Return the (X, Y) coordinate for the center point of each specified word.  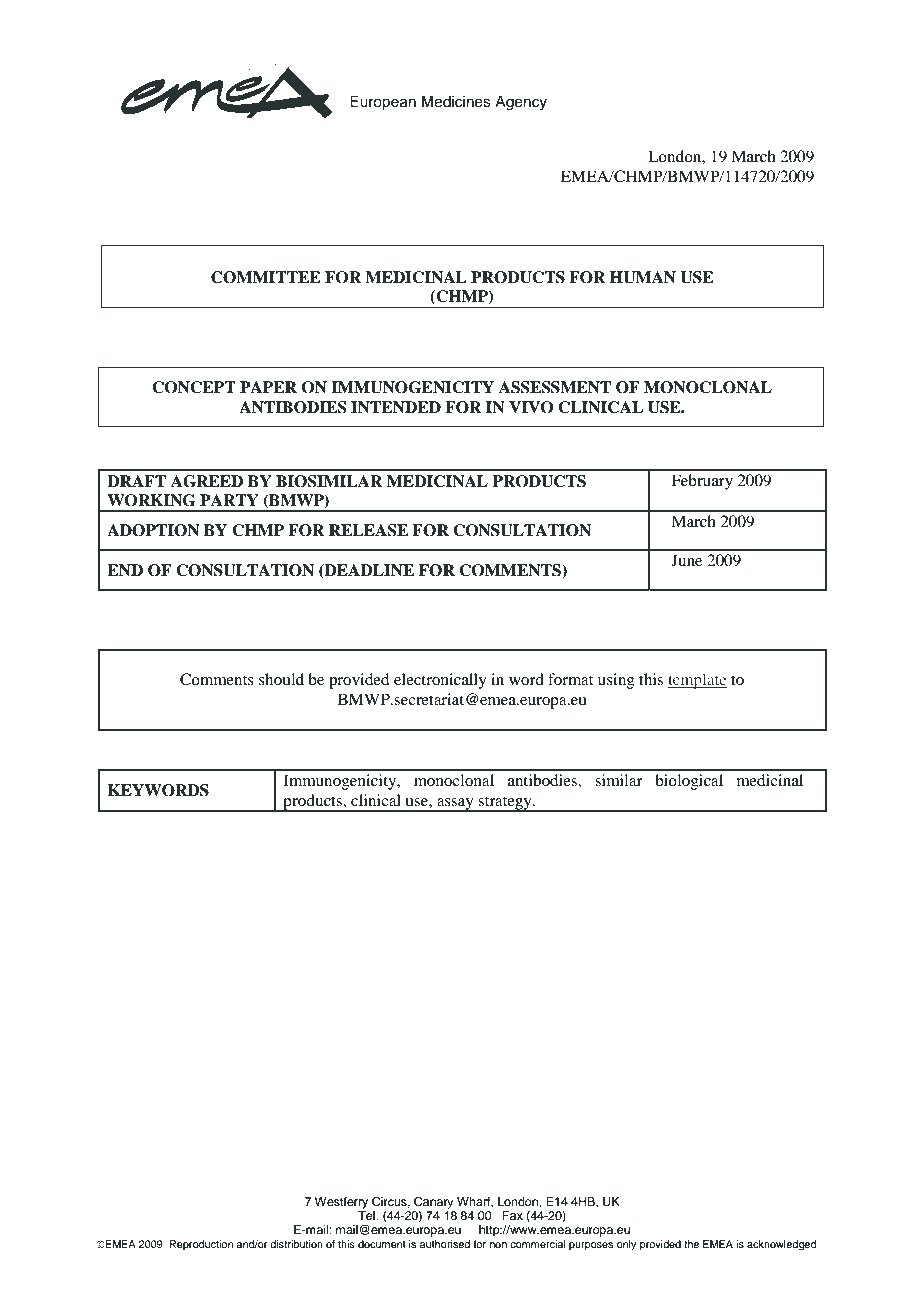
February (702, 482)
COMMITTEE (266, 277)
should (281, 679)
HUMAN (643, 277)
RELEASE (368, 530)
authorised (445, 1244)
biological (689, 782)
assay (455, 805)
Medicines (456, 102)
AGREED (207, 481)
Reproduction (201, 1245)
